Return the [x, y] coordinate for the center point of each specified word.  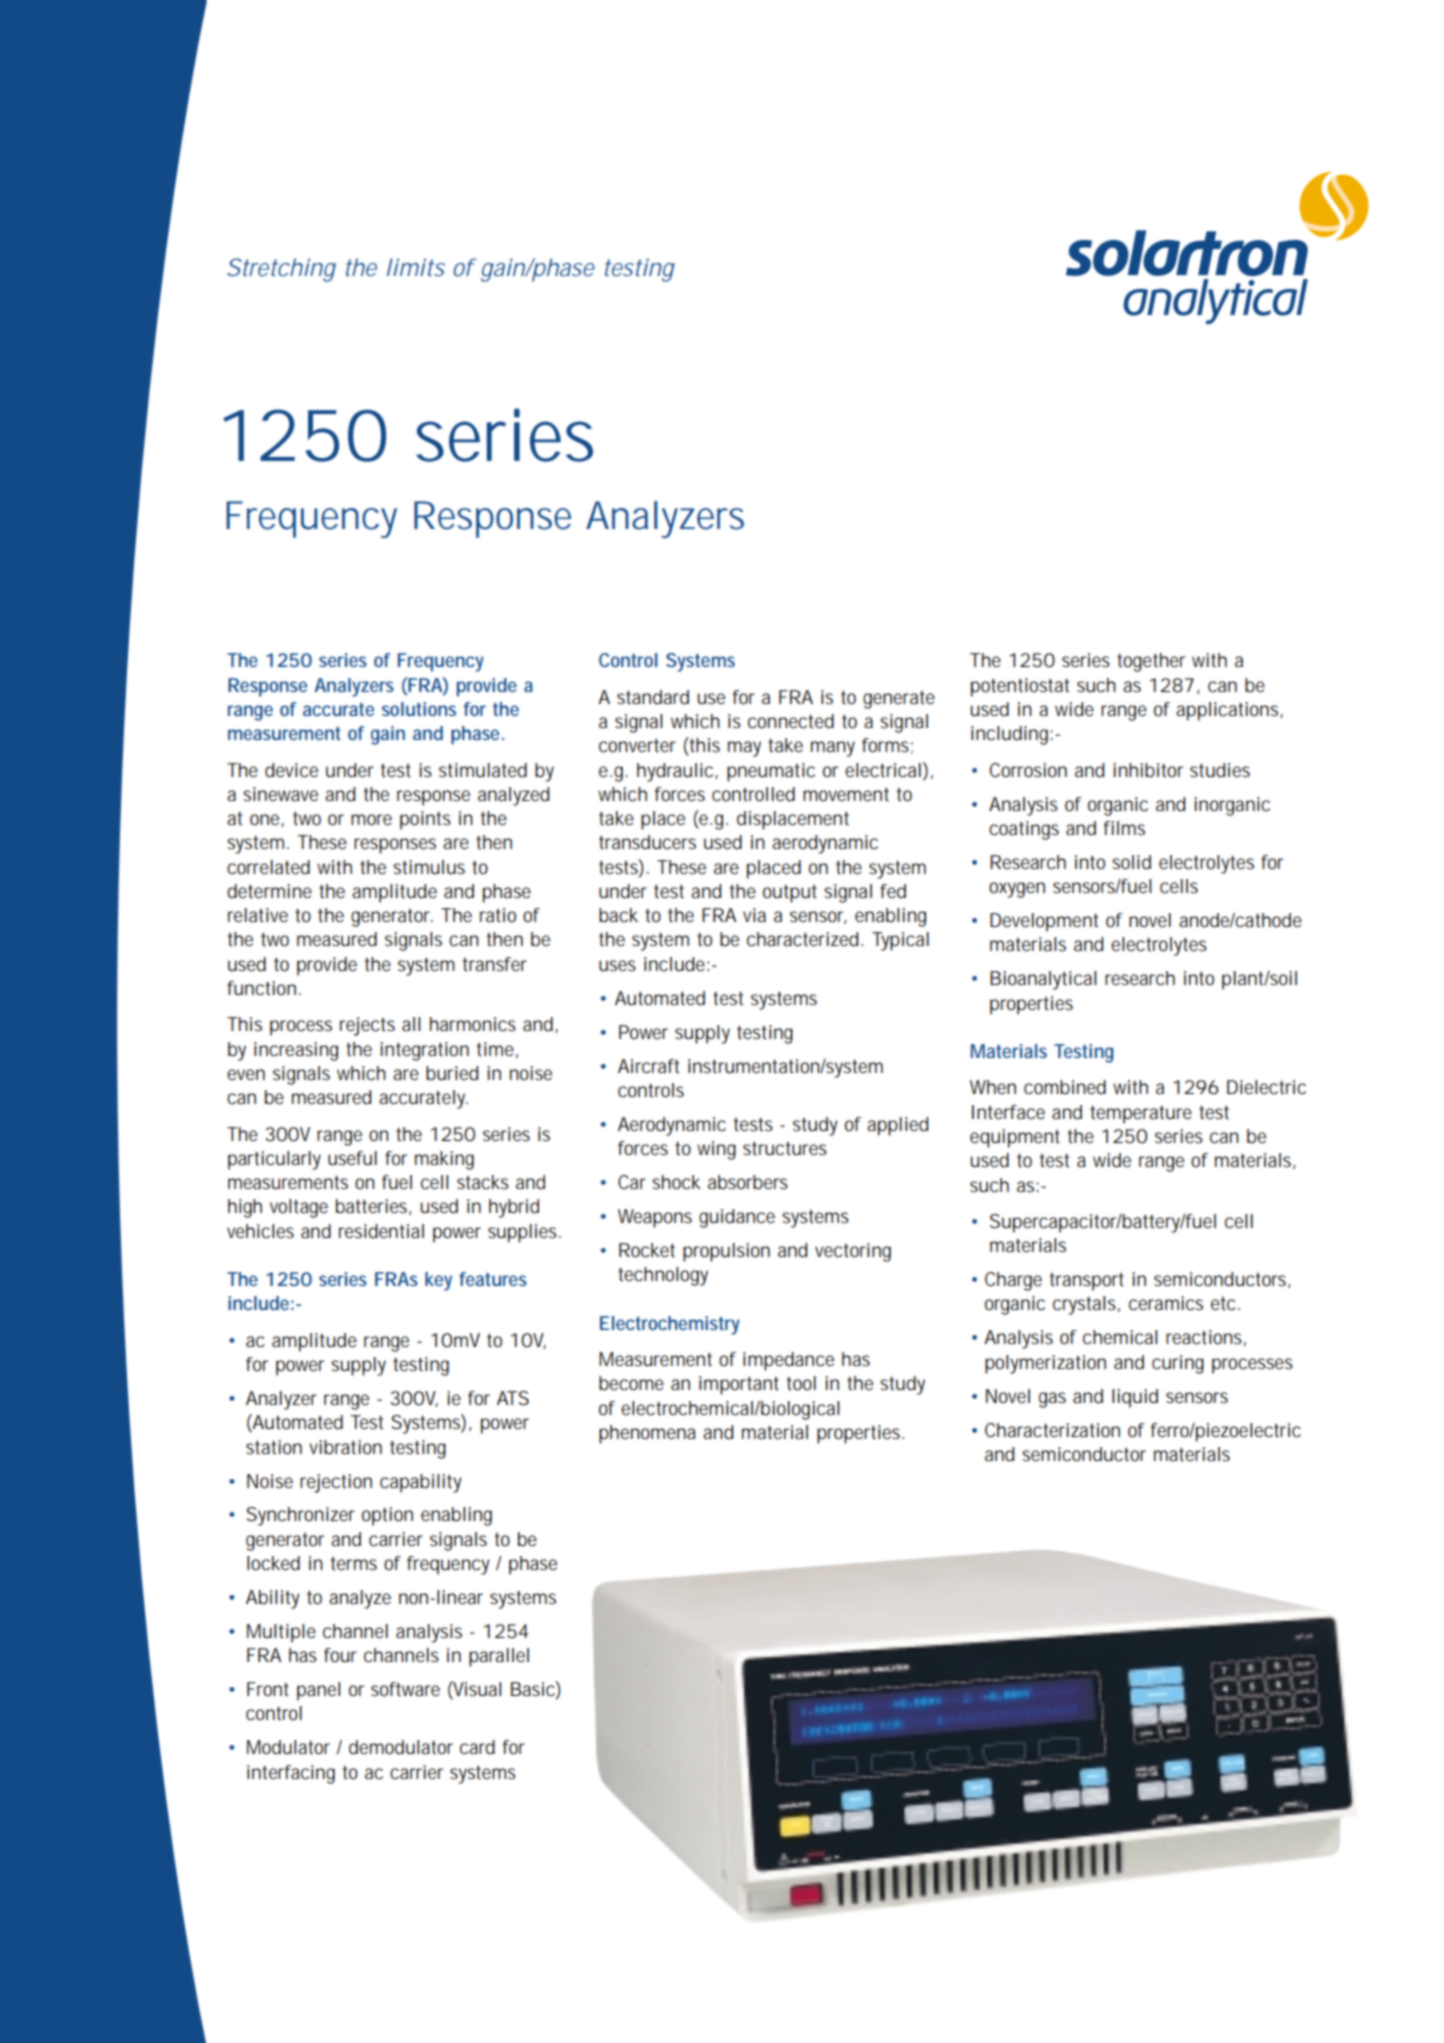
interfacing [291, 1774]
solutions [419, 709]
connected [791, 721]
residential [381, 1231]
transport [1086, 1282]
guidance [737, 1218]
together [1151, 662]
